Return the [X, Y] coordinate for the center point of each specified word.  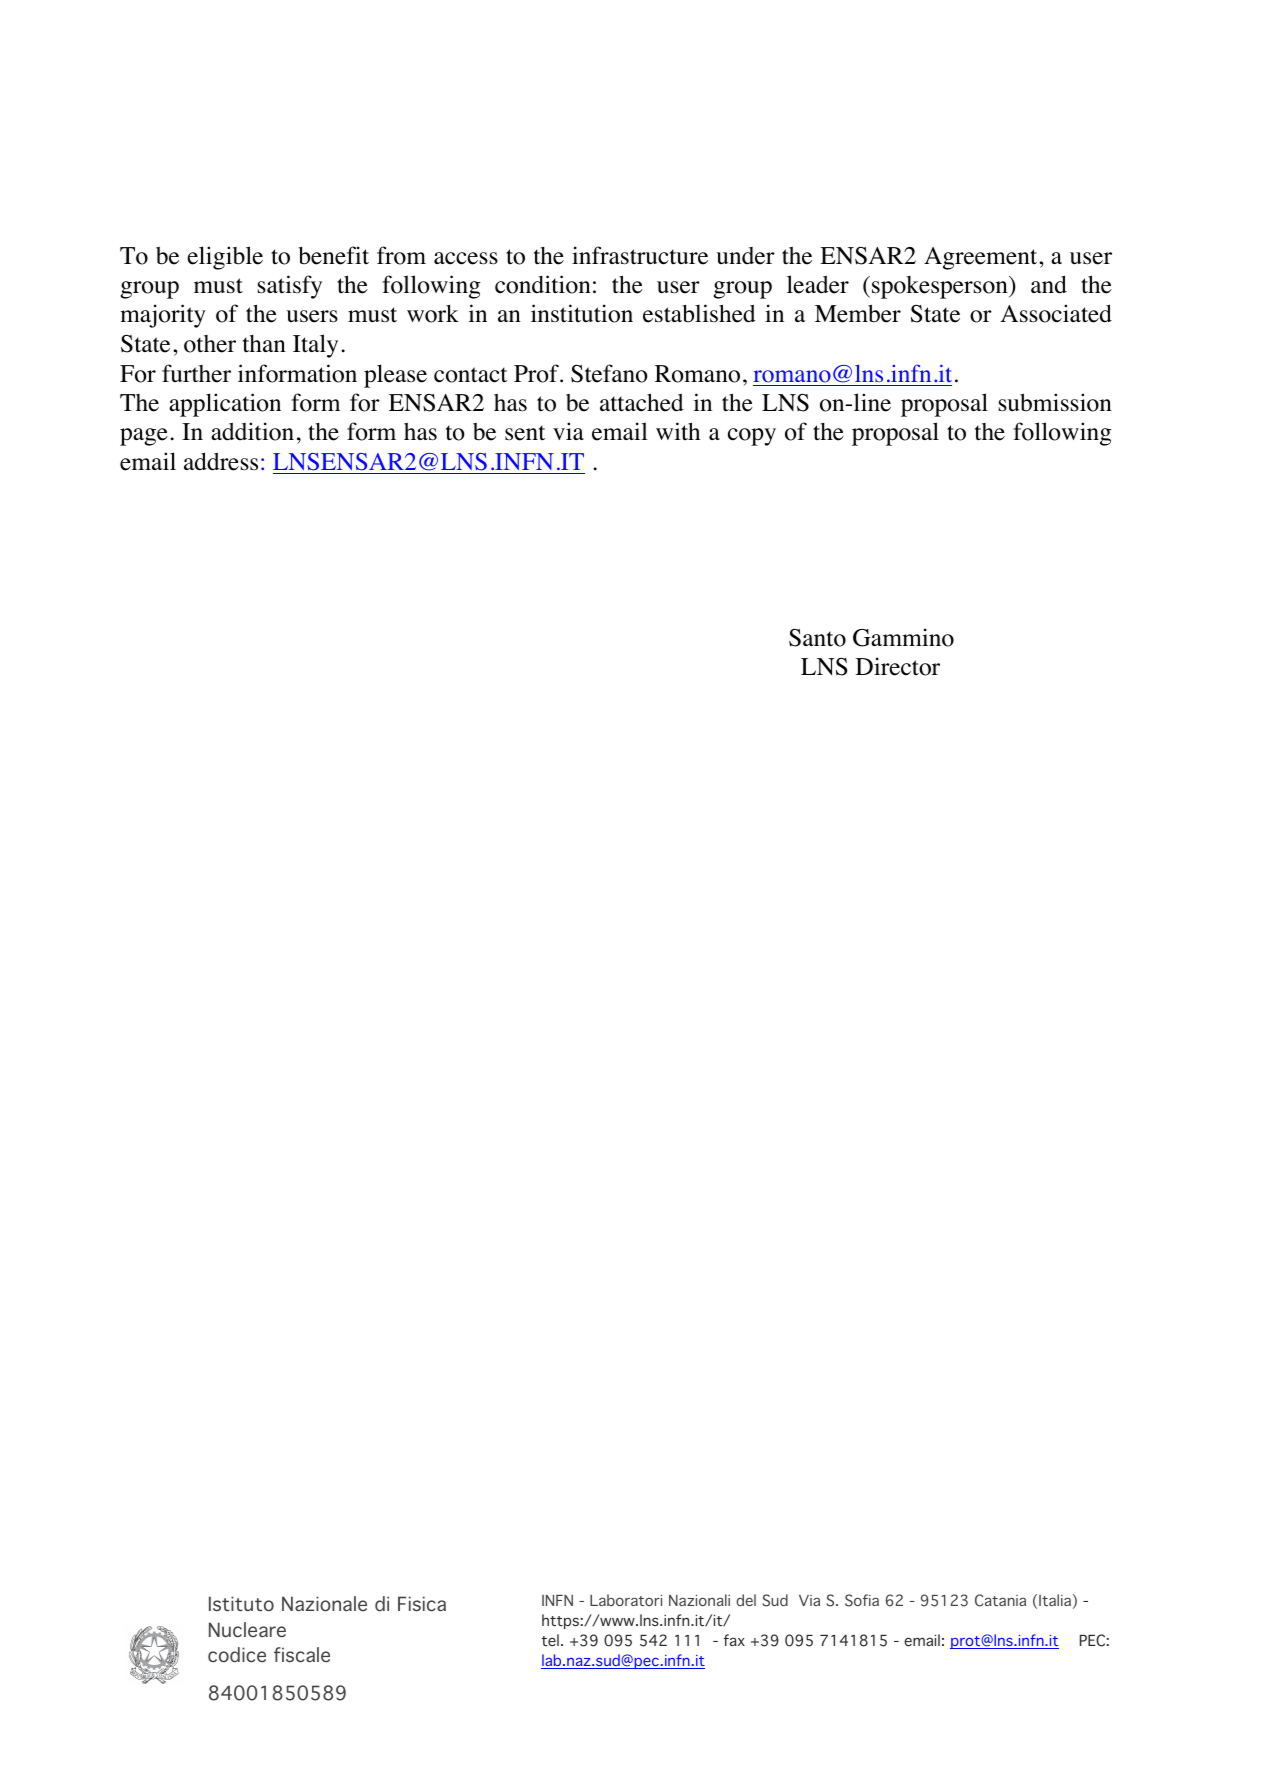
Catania [1000, 1600]
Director [898, 666]
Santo [817, 638]
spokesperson [941, 287]
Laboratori [626, 1600]
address [221, 461]
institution [582, 313]
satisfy [290, 287]
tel [550, 1640]
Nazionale [324, 1604]
